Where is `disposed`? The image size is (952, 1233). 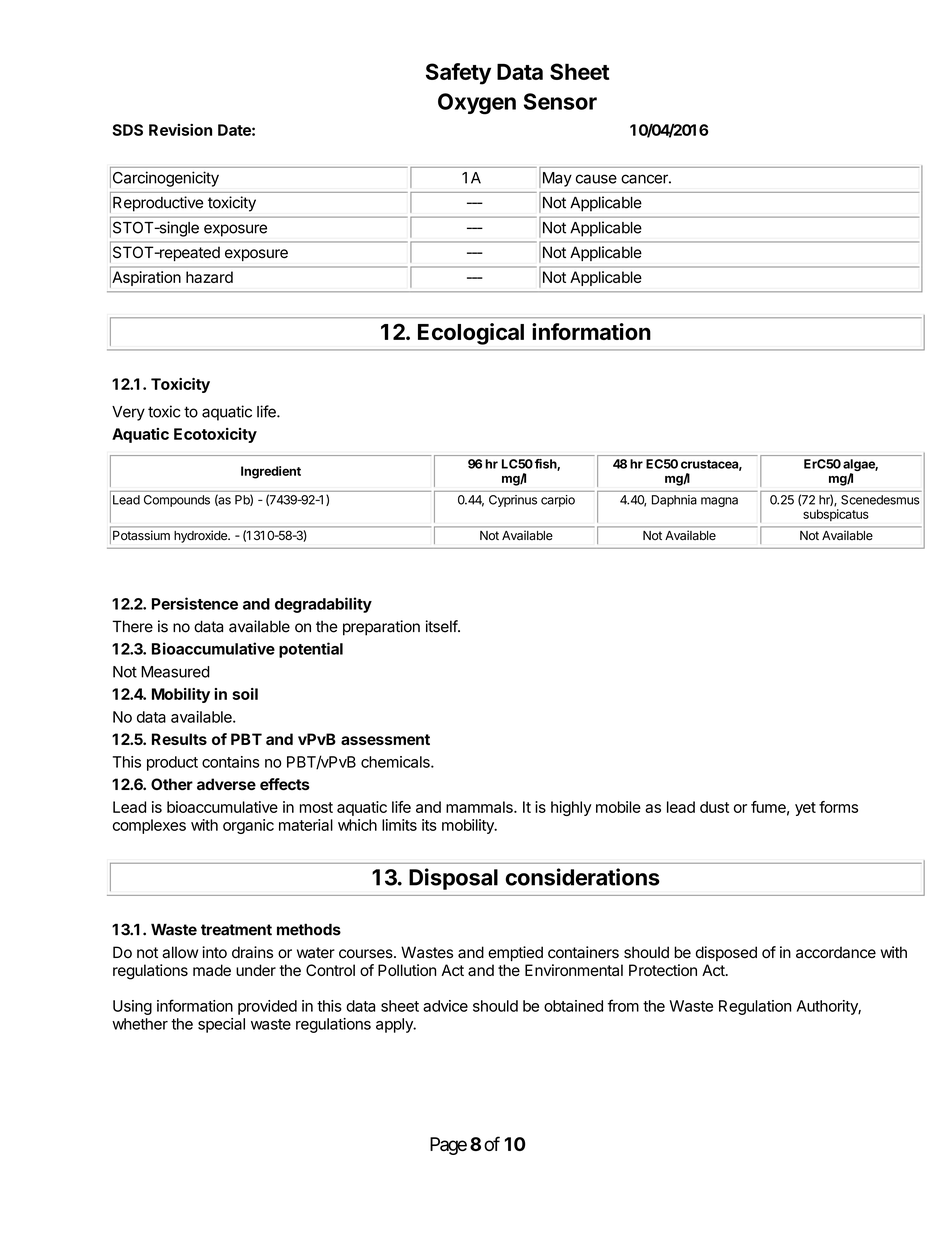
disposed is located at coordinates (726, 953).
